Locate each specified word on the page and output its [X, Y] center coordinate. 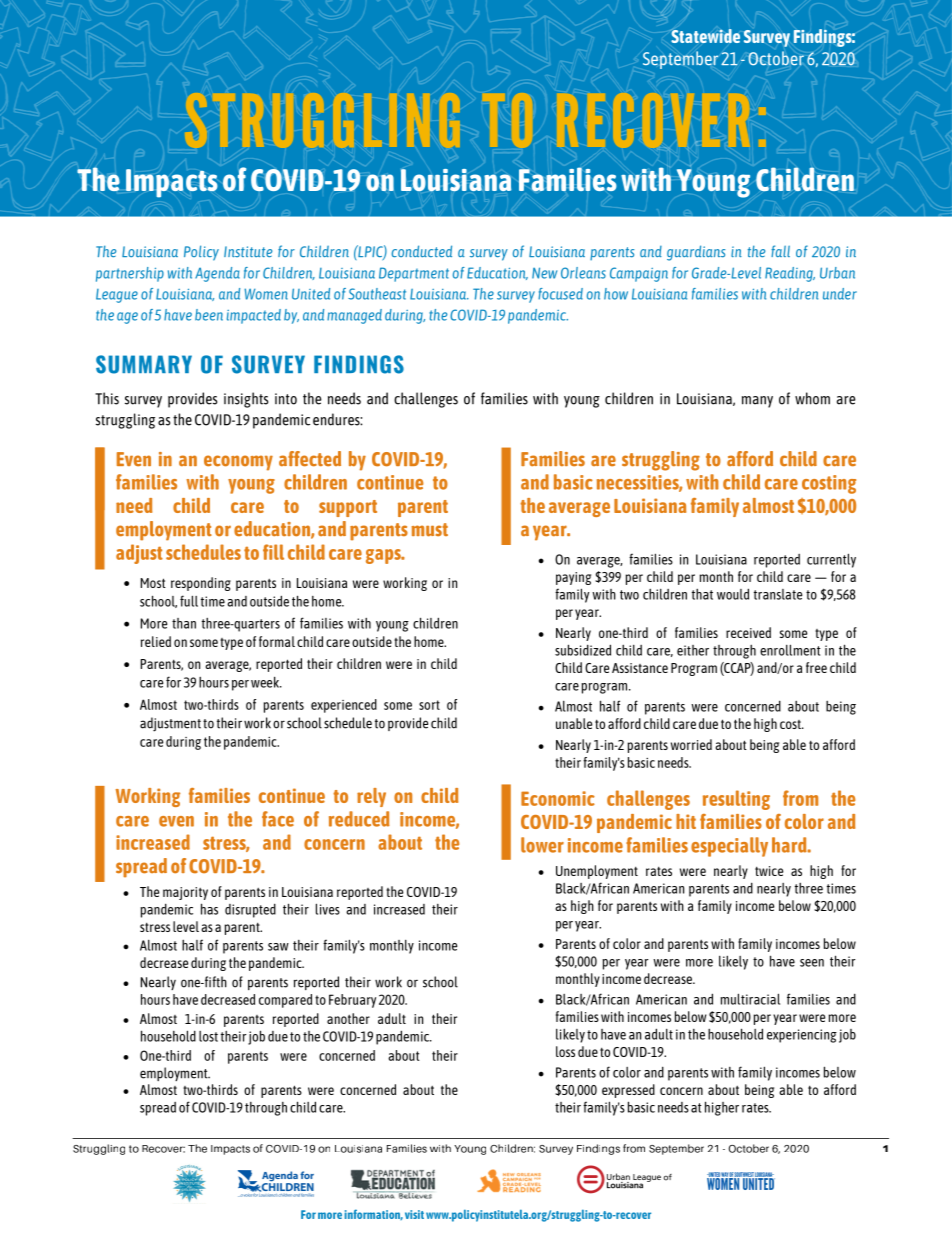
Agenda [217, 274]
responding [201, 584]
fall [780, 251]
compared [285, 1001]
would [733, 594]
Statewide [705, 36]
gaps [384, 556]
